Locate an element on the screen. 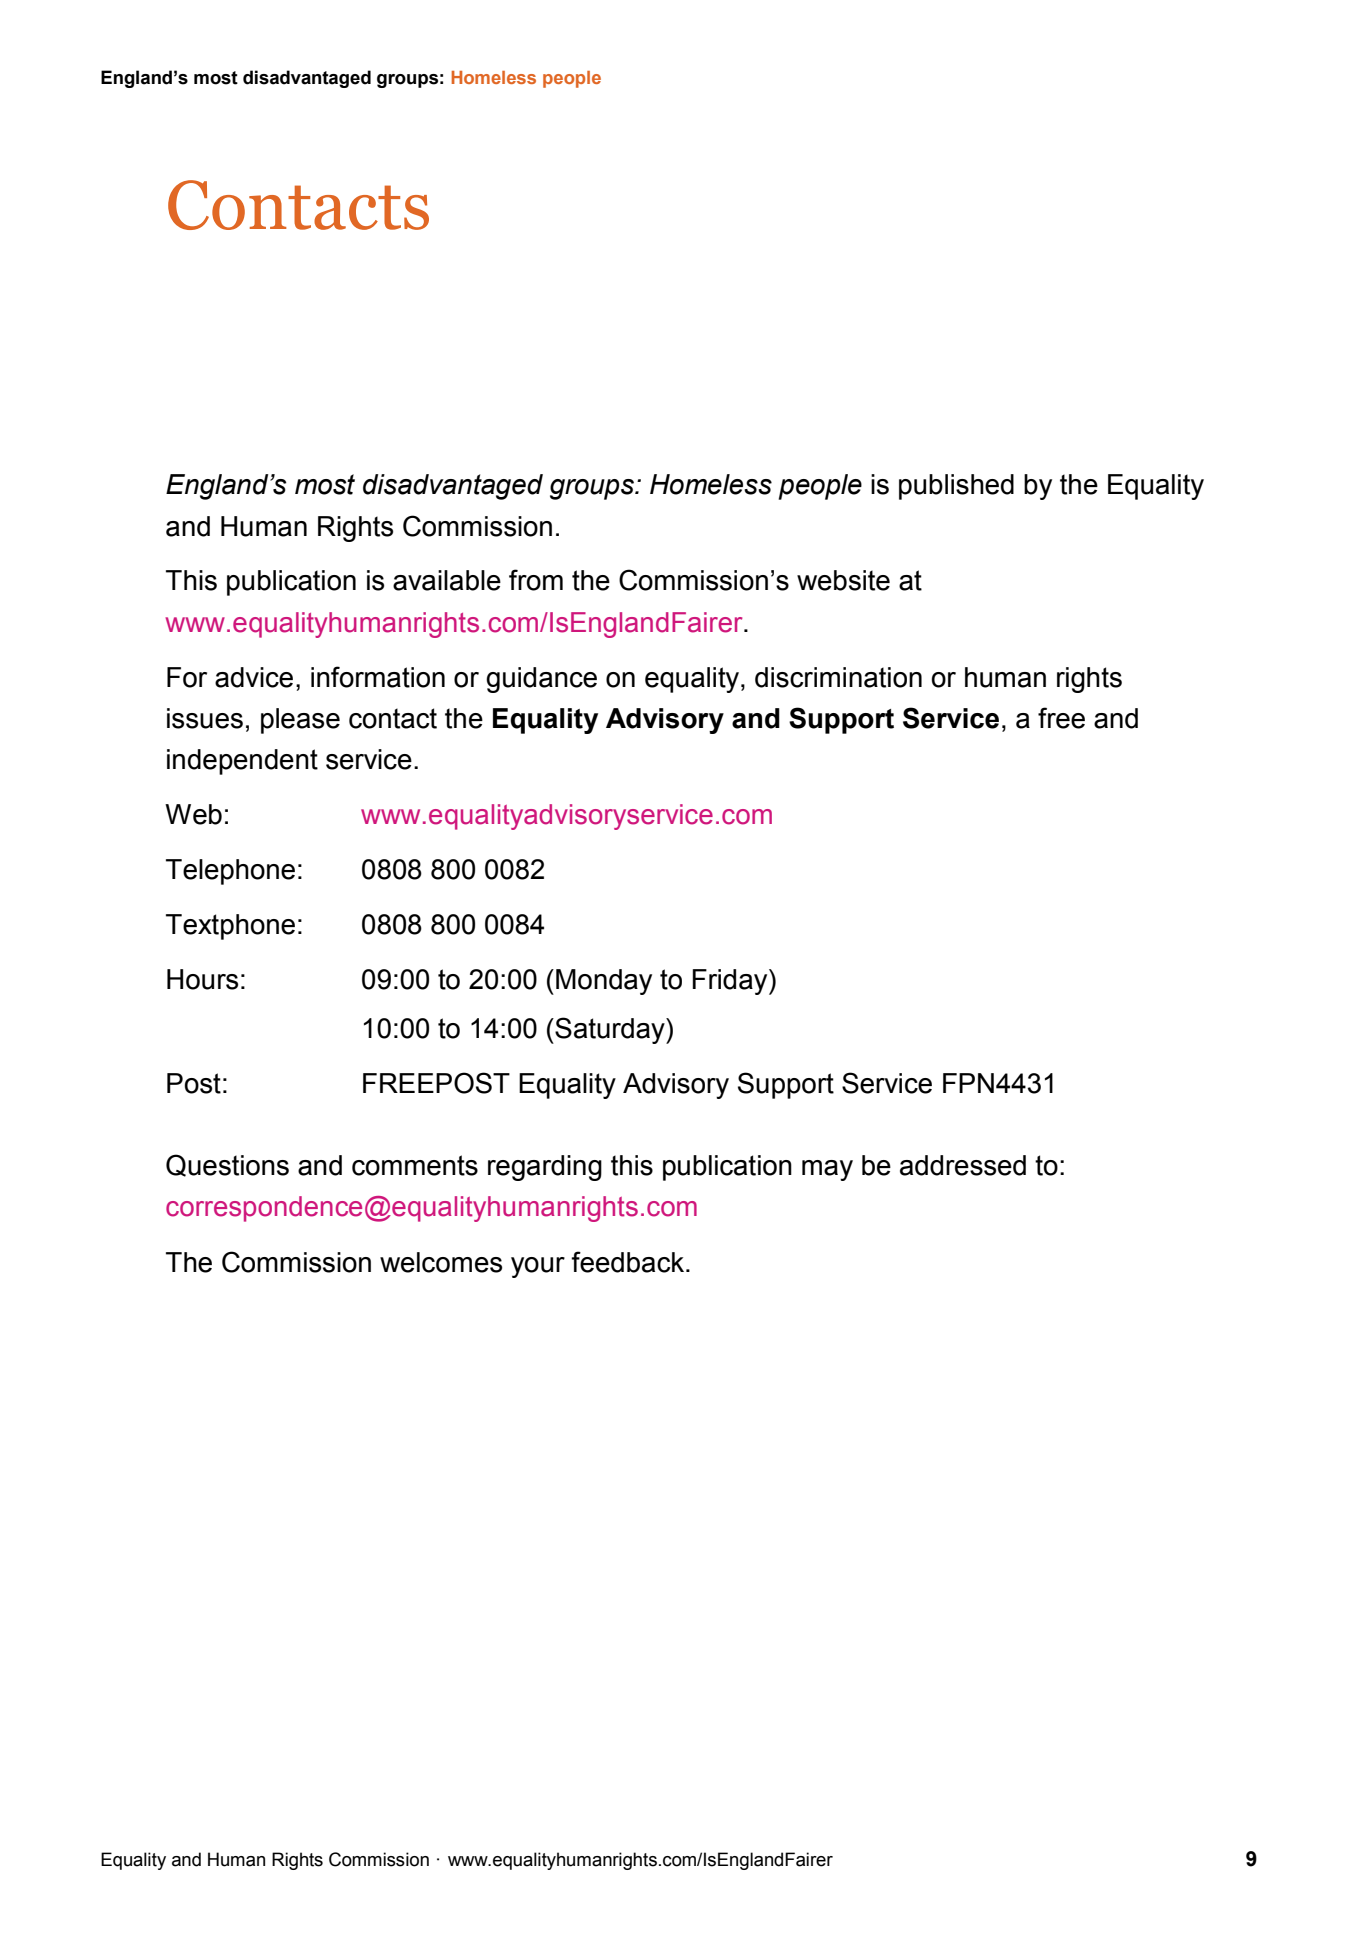 The height and width of the screenshot is (1936, 1369). feedback is located at coordinates (629, 1262).
